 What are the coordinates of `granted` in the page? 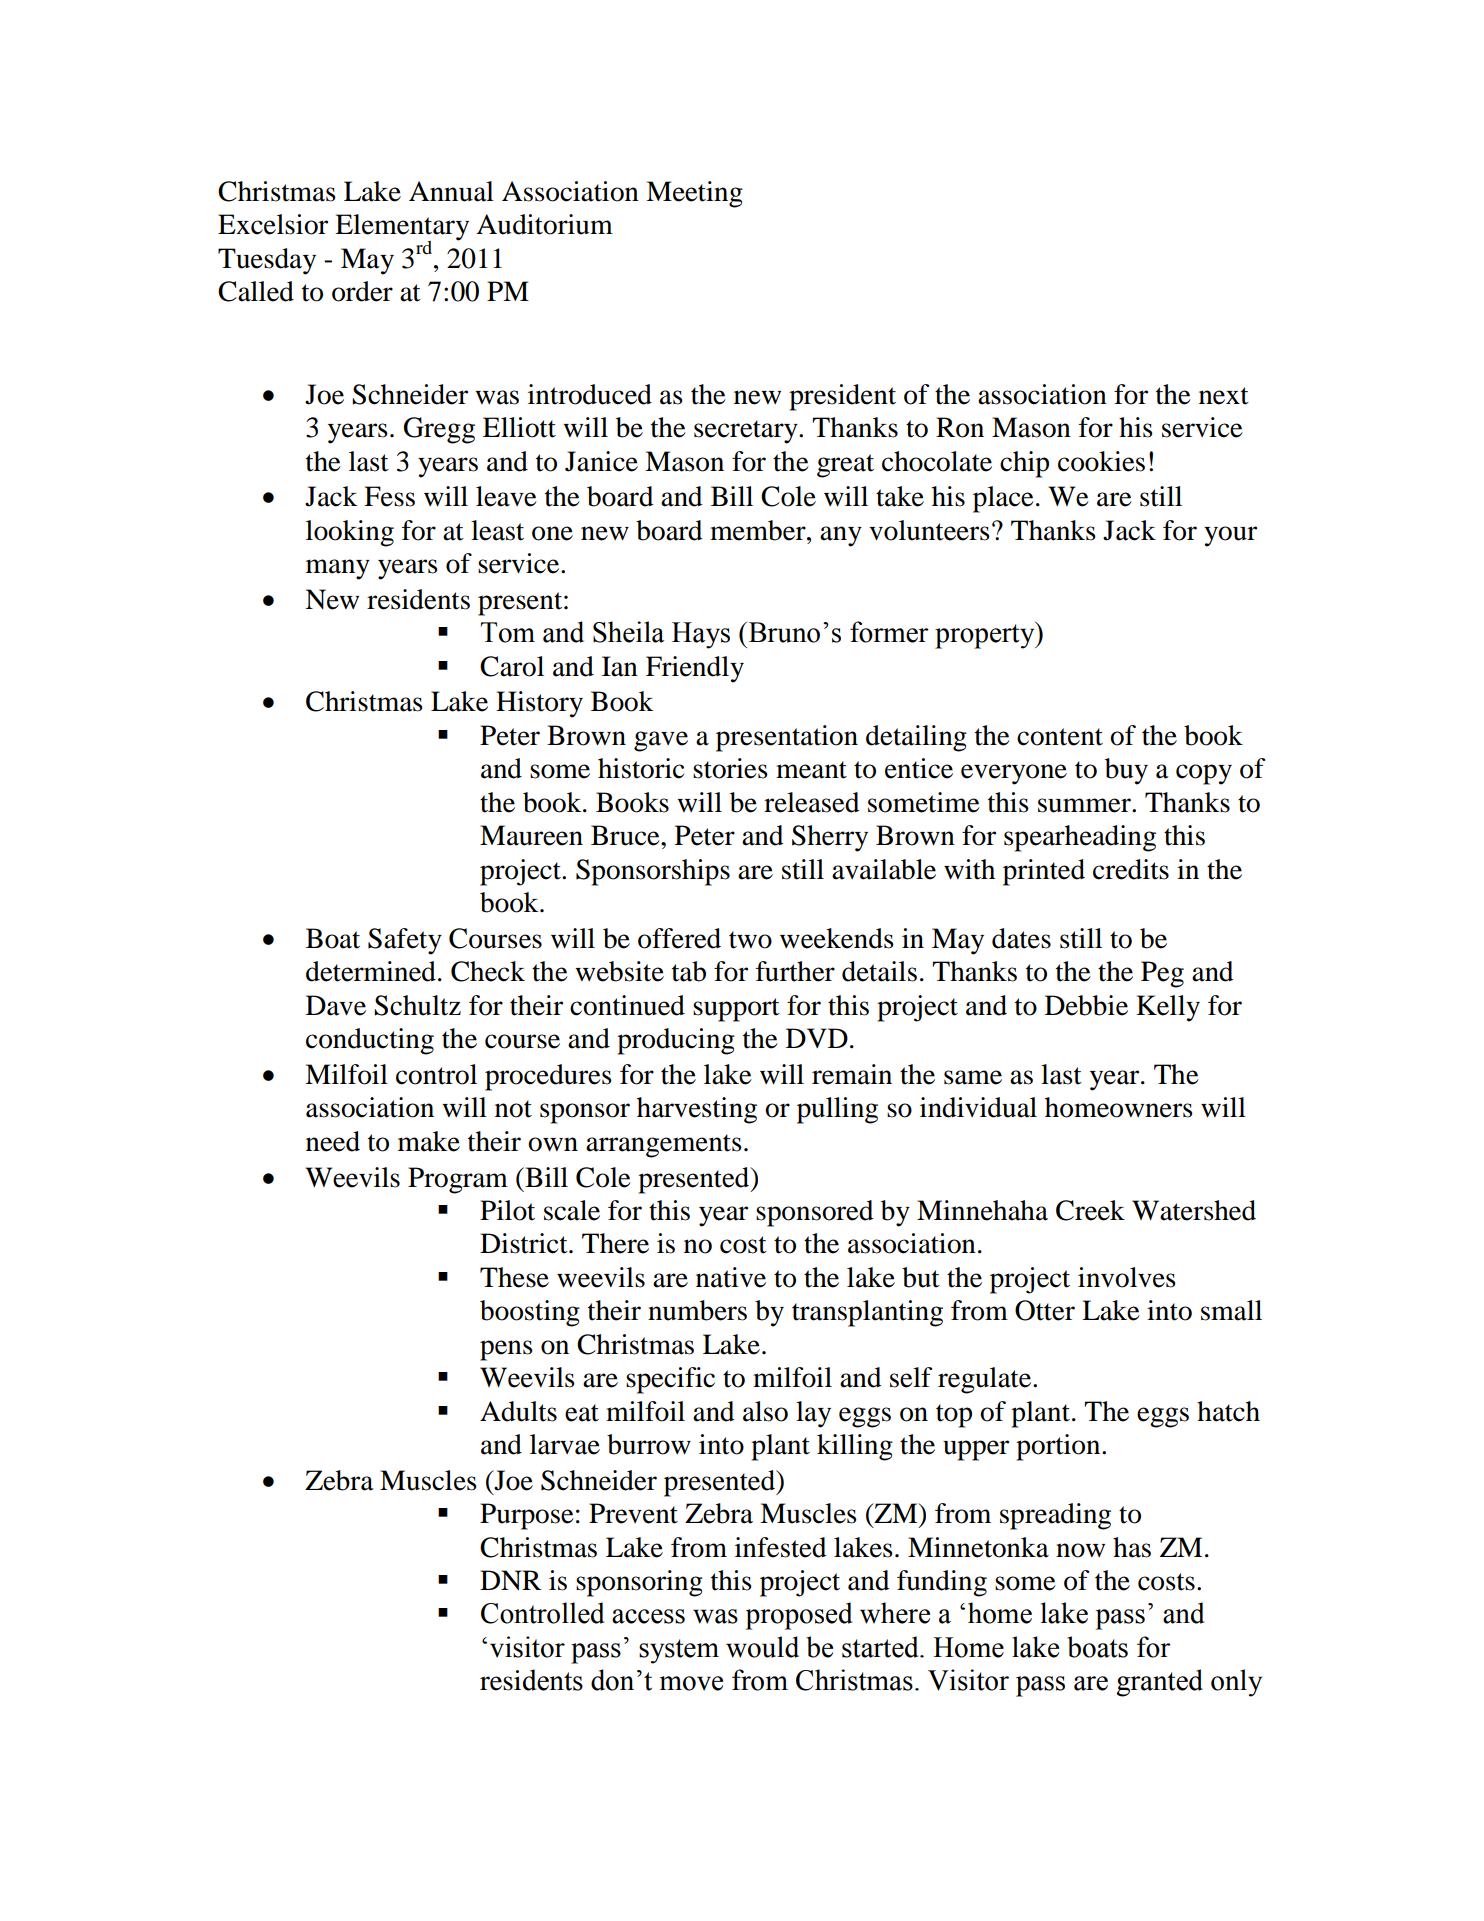 It's located at (1159, 1683).
